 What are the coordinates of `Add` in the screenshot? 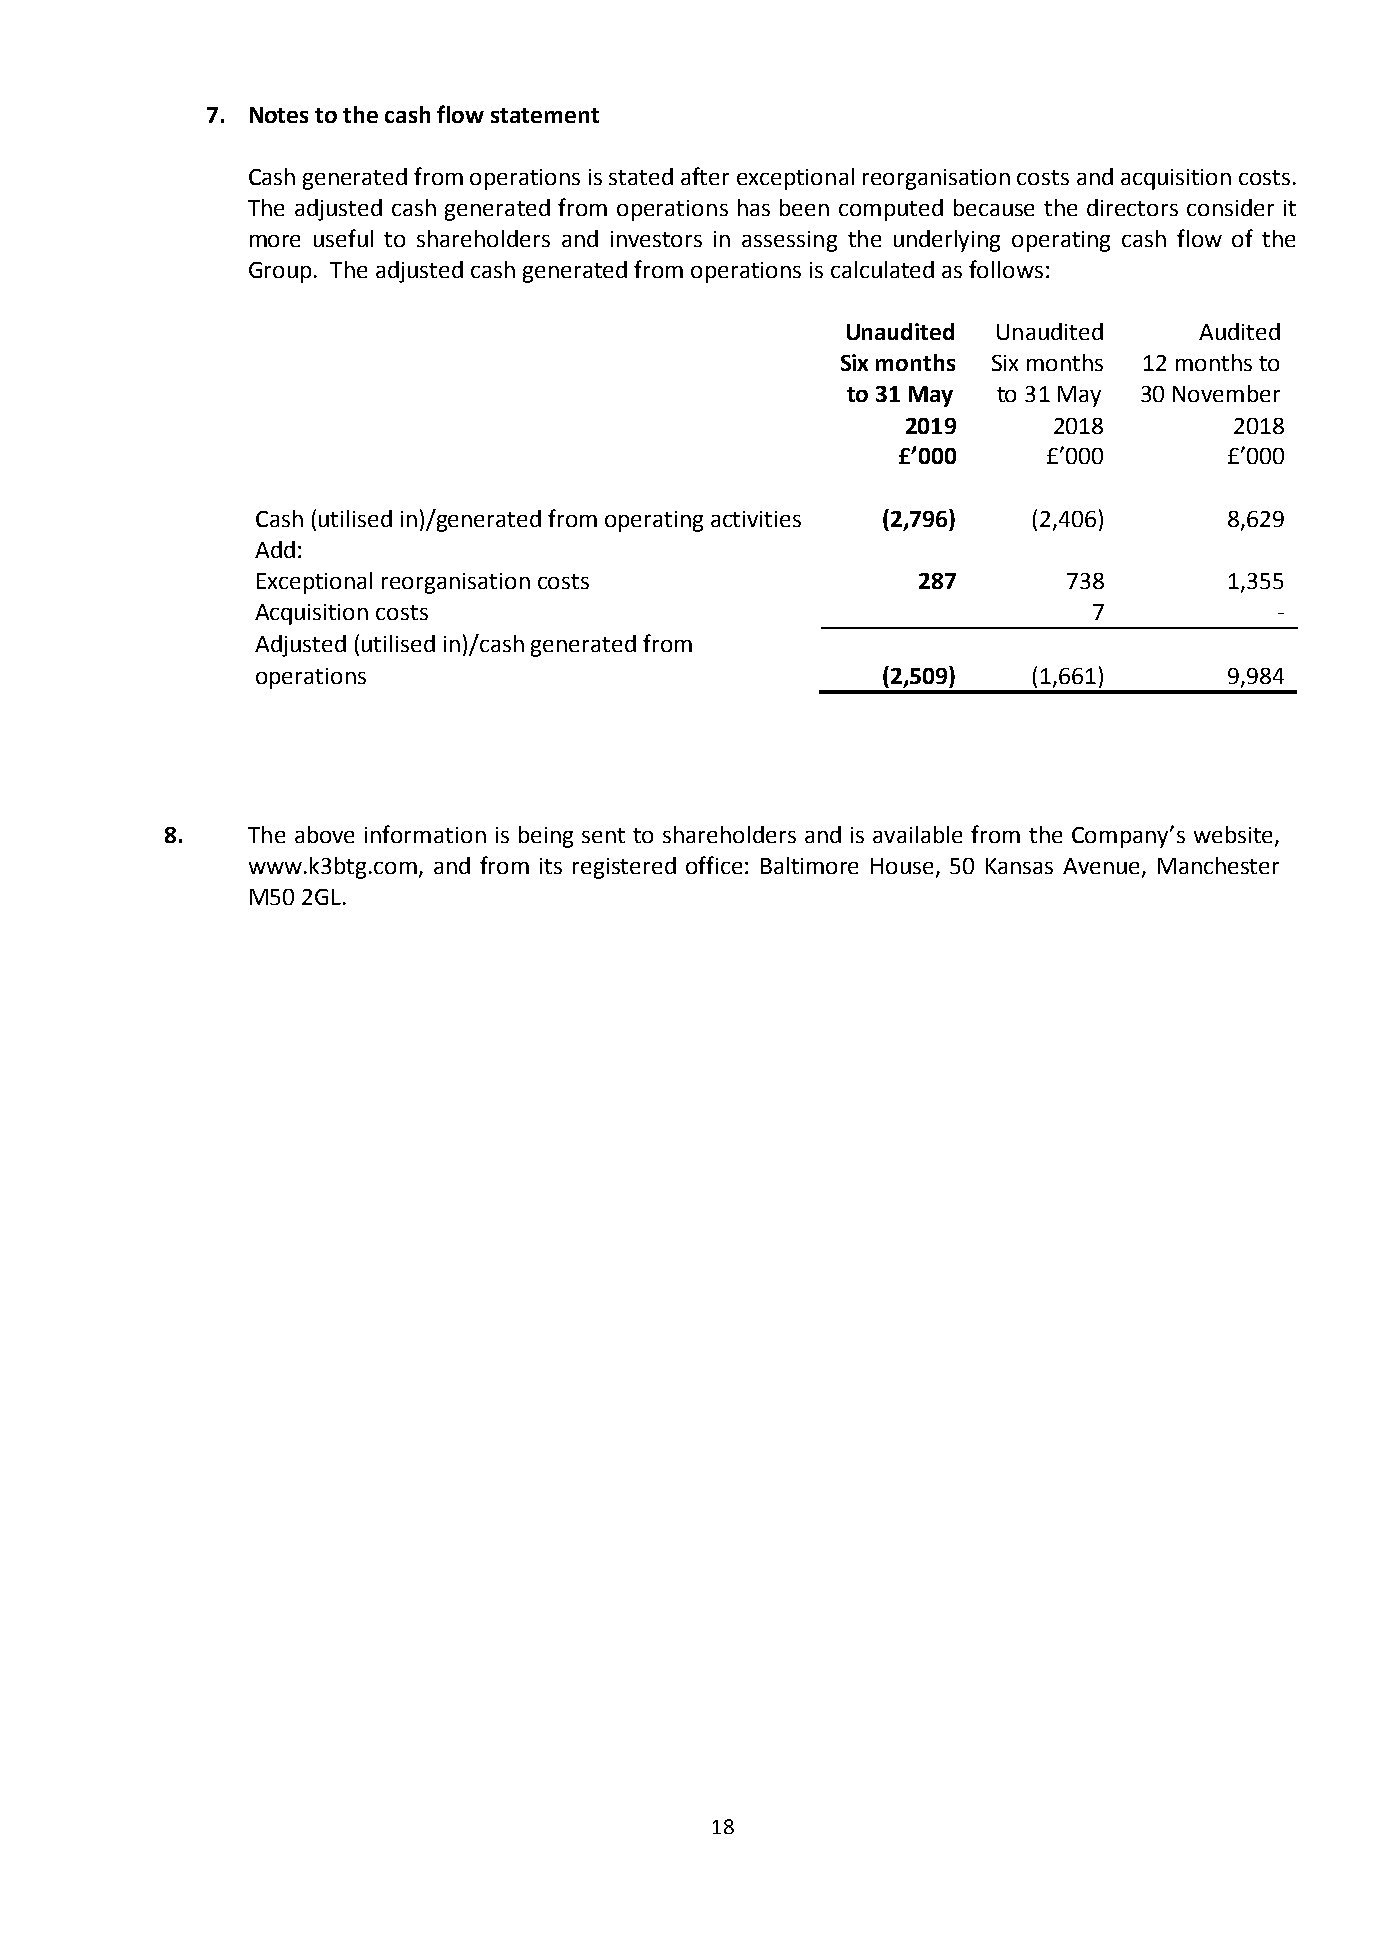 It's located at (275, 549).
